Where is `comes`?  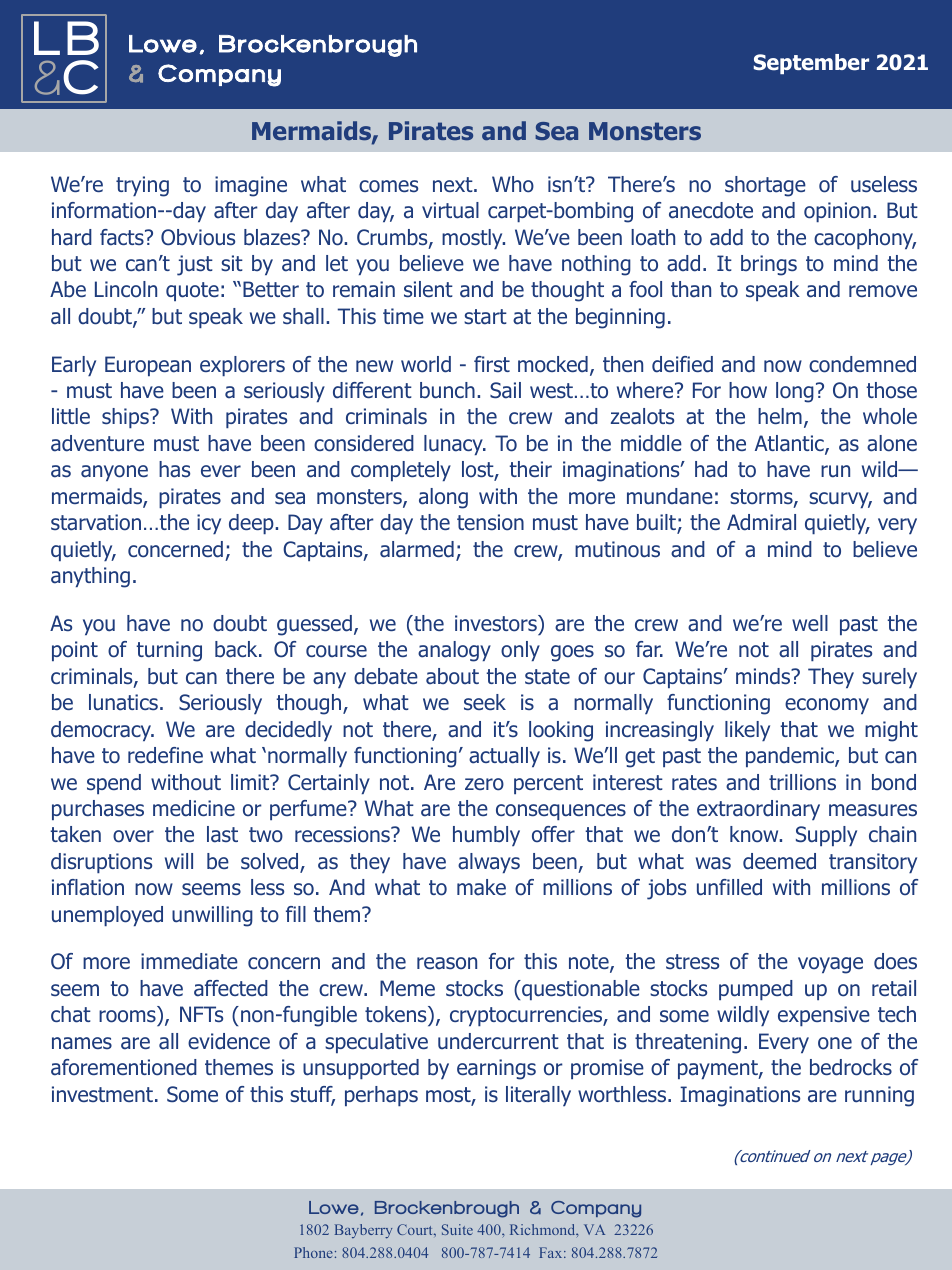
comes is located at coordinates (388, 186).
